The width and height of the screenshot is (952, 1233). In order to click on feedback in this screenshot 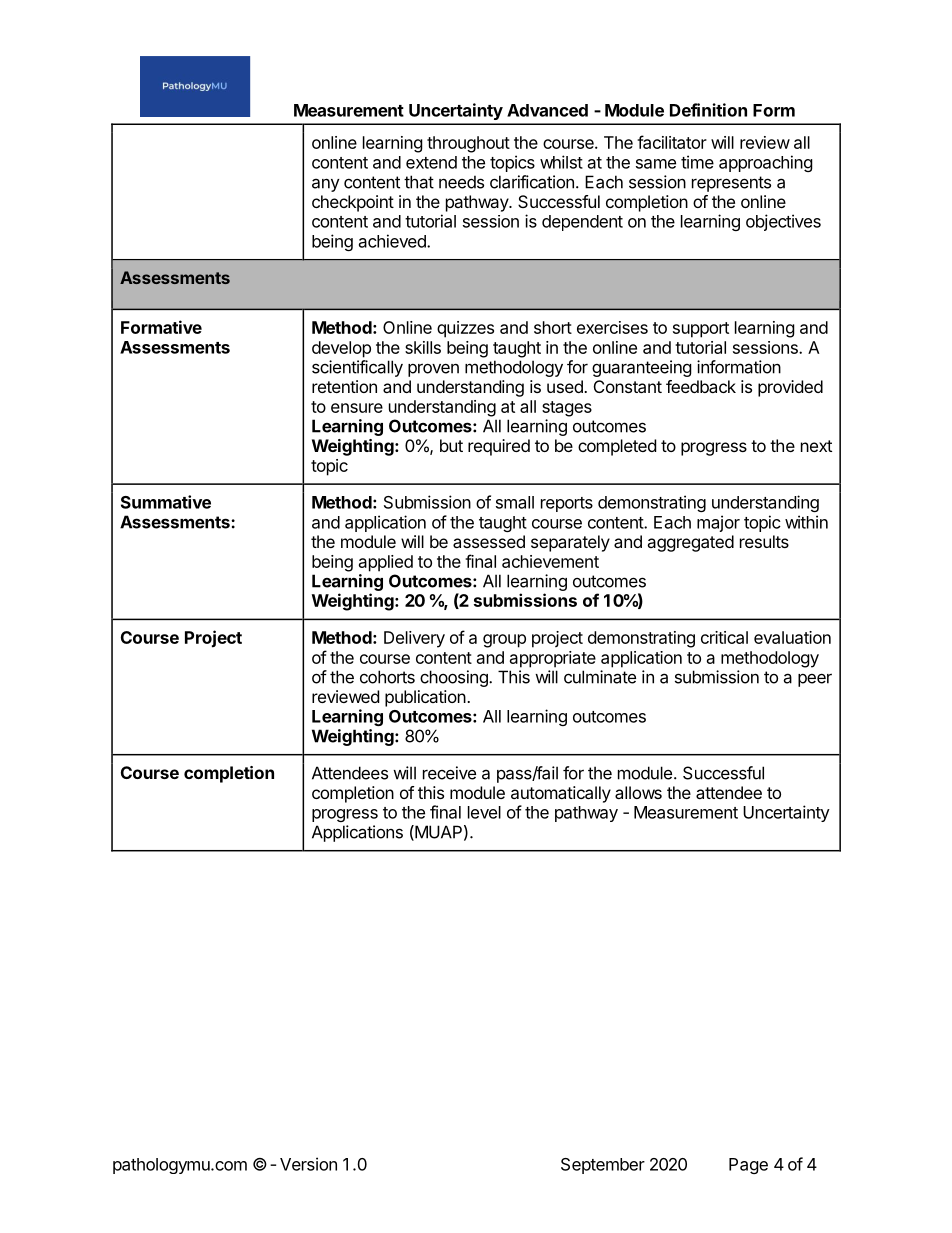, I will do `click(701, 386)`.
